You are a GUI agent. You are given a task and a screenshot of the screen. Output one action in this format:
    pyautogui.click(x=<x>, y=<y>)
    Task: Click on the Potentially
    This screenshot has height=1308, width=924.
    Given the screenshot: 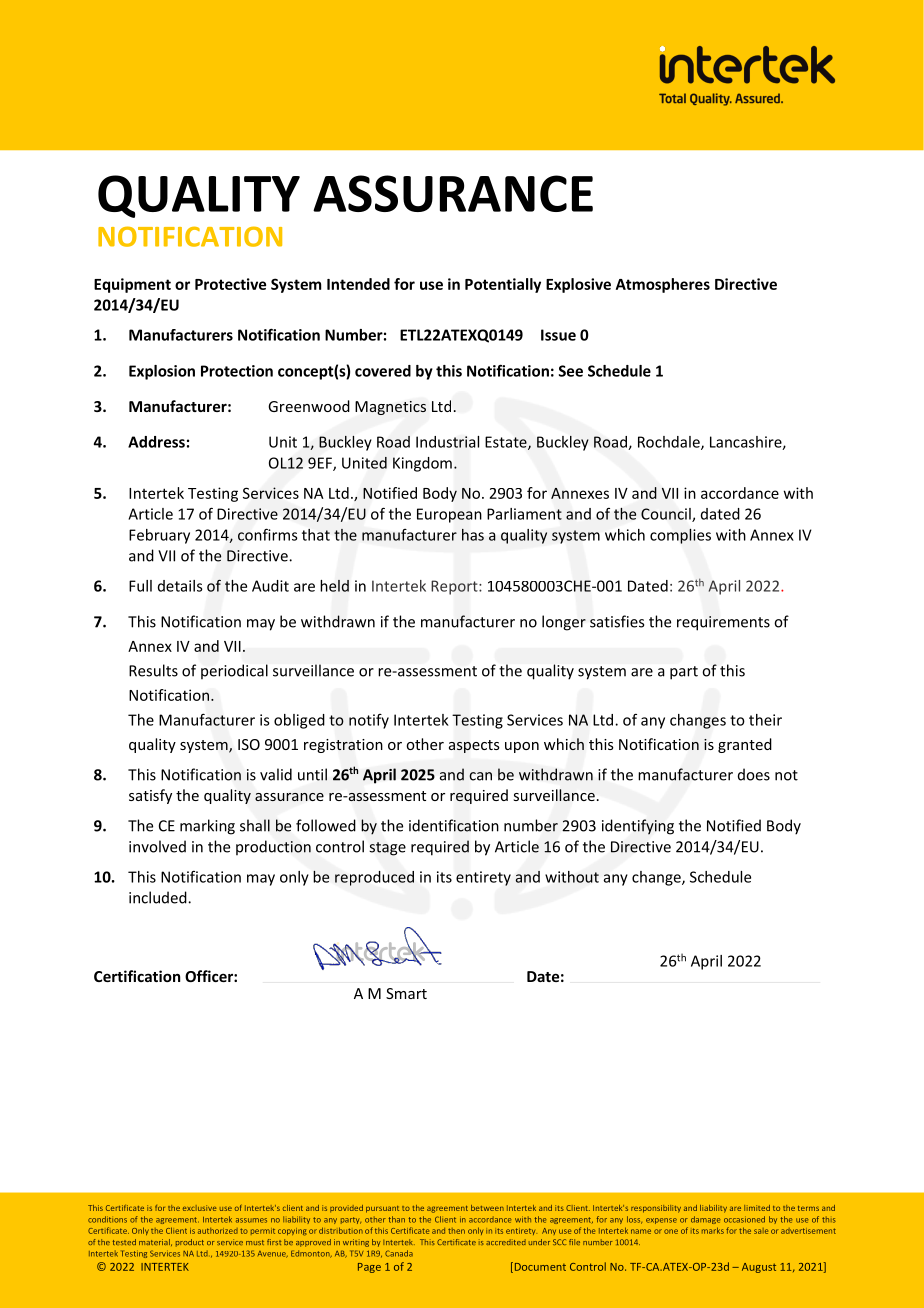 What is the action you would take?
    pyautogui.click(x=503, y=285)
